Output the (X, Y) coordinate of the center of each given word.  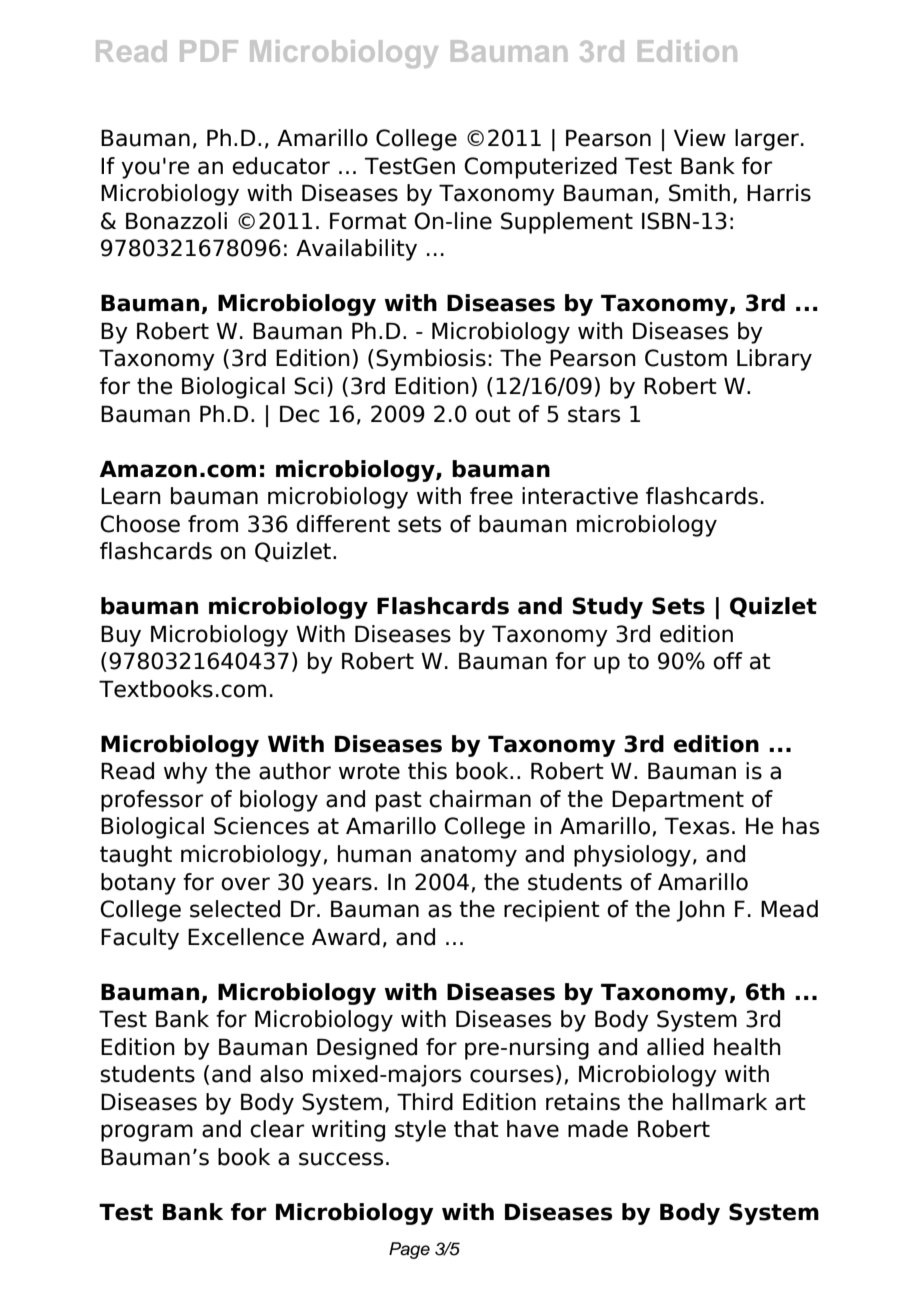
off (728, 661)
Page (409, 1250)
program (147, 1133)
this (427, 771)
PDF (209, 51)
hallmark (720, 1102)
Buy (121, 636)
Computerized (540, 168)
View (700, 138)
